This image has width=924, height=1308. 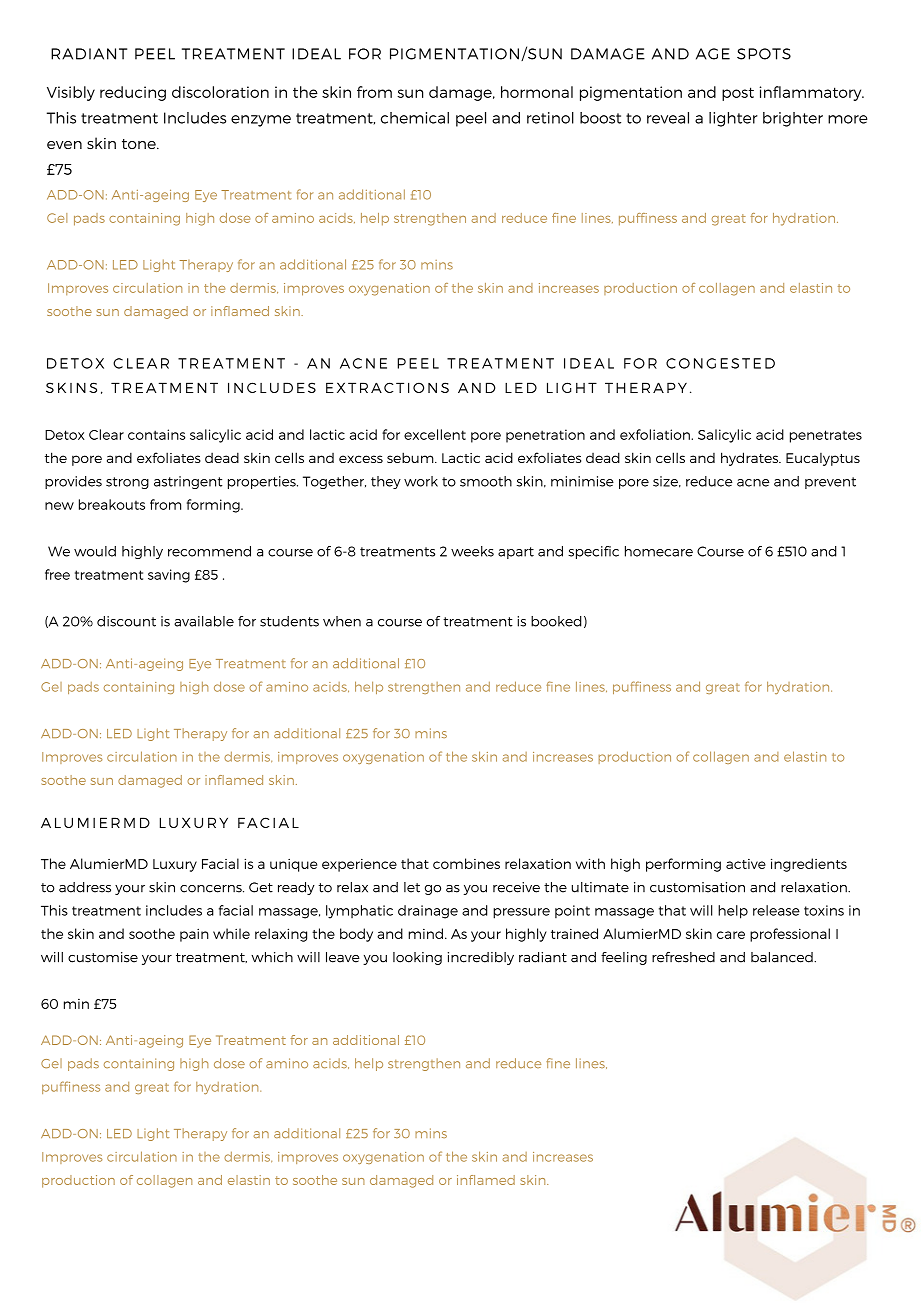 What do you see at coordinates (133, 93) in the image?
I see `reducing` at bounding box center [133, 93].
